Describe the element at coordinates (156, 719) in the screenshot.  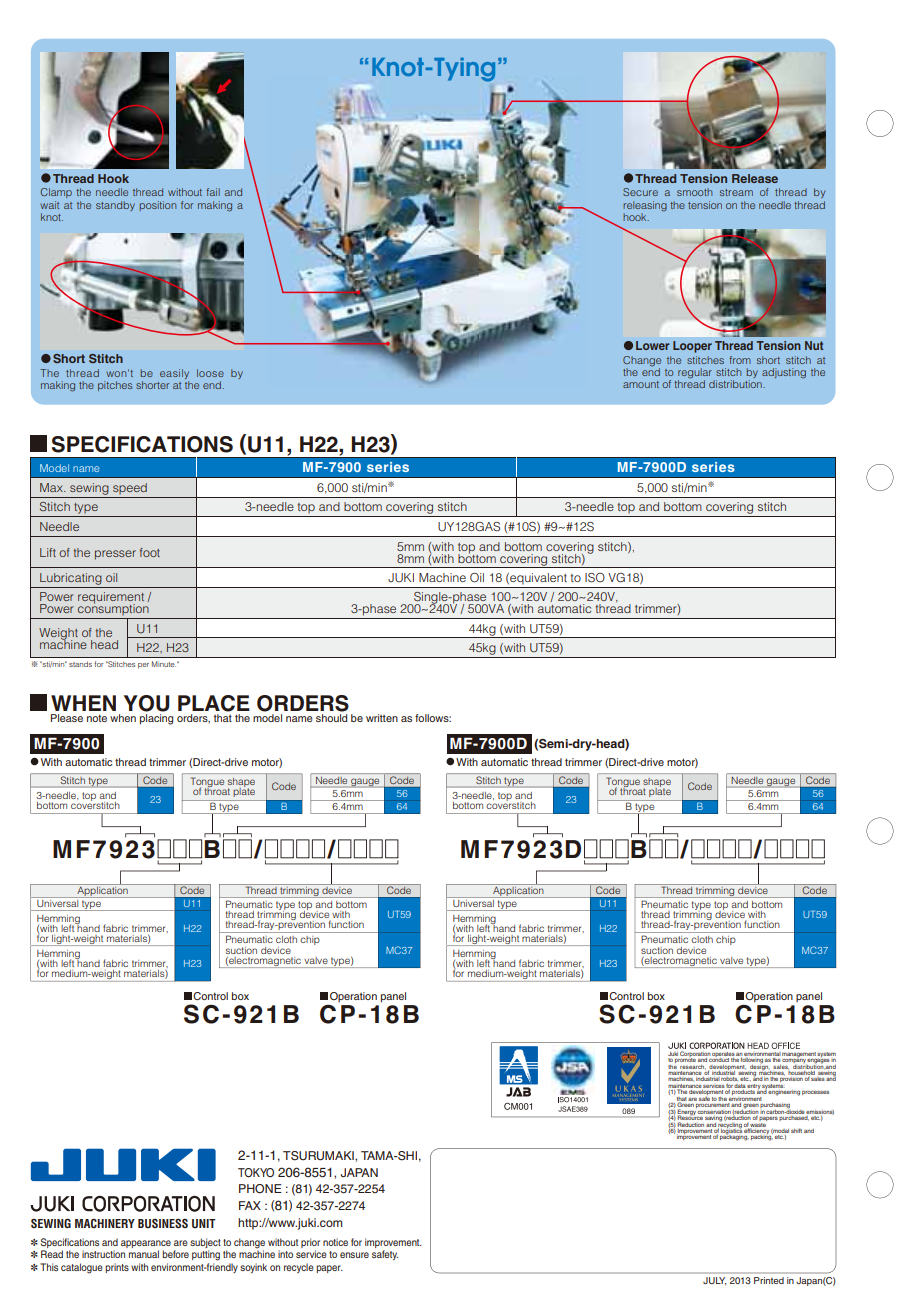
I see `placing` at that location.
